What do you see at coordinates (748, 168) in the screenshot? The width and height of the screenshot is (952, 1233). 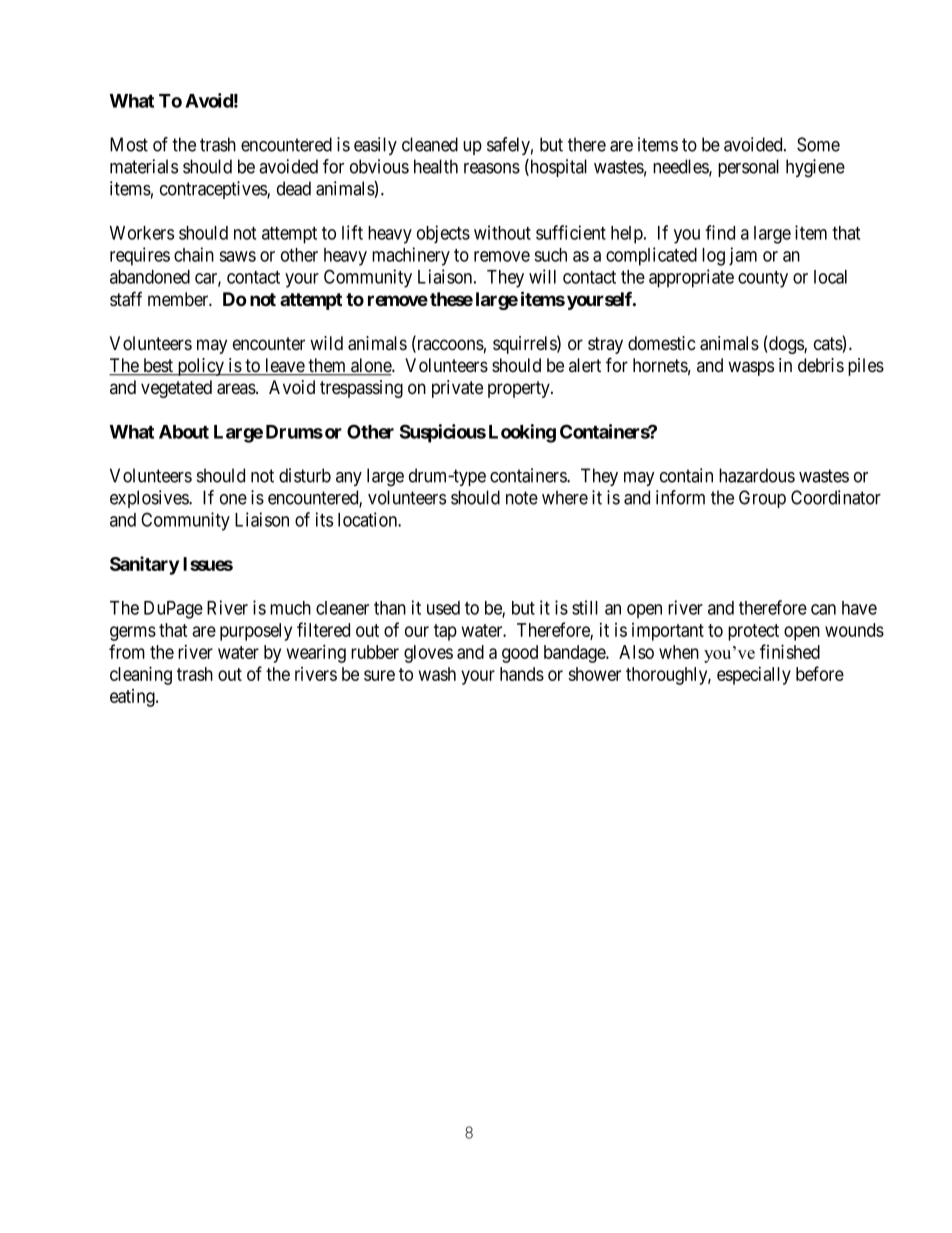 I see `personal` at bounding box center [748, 168].
